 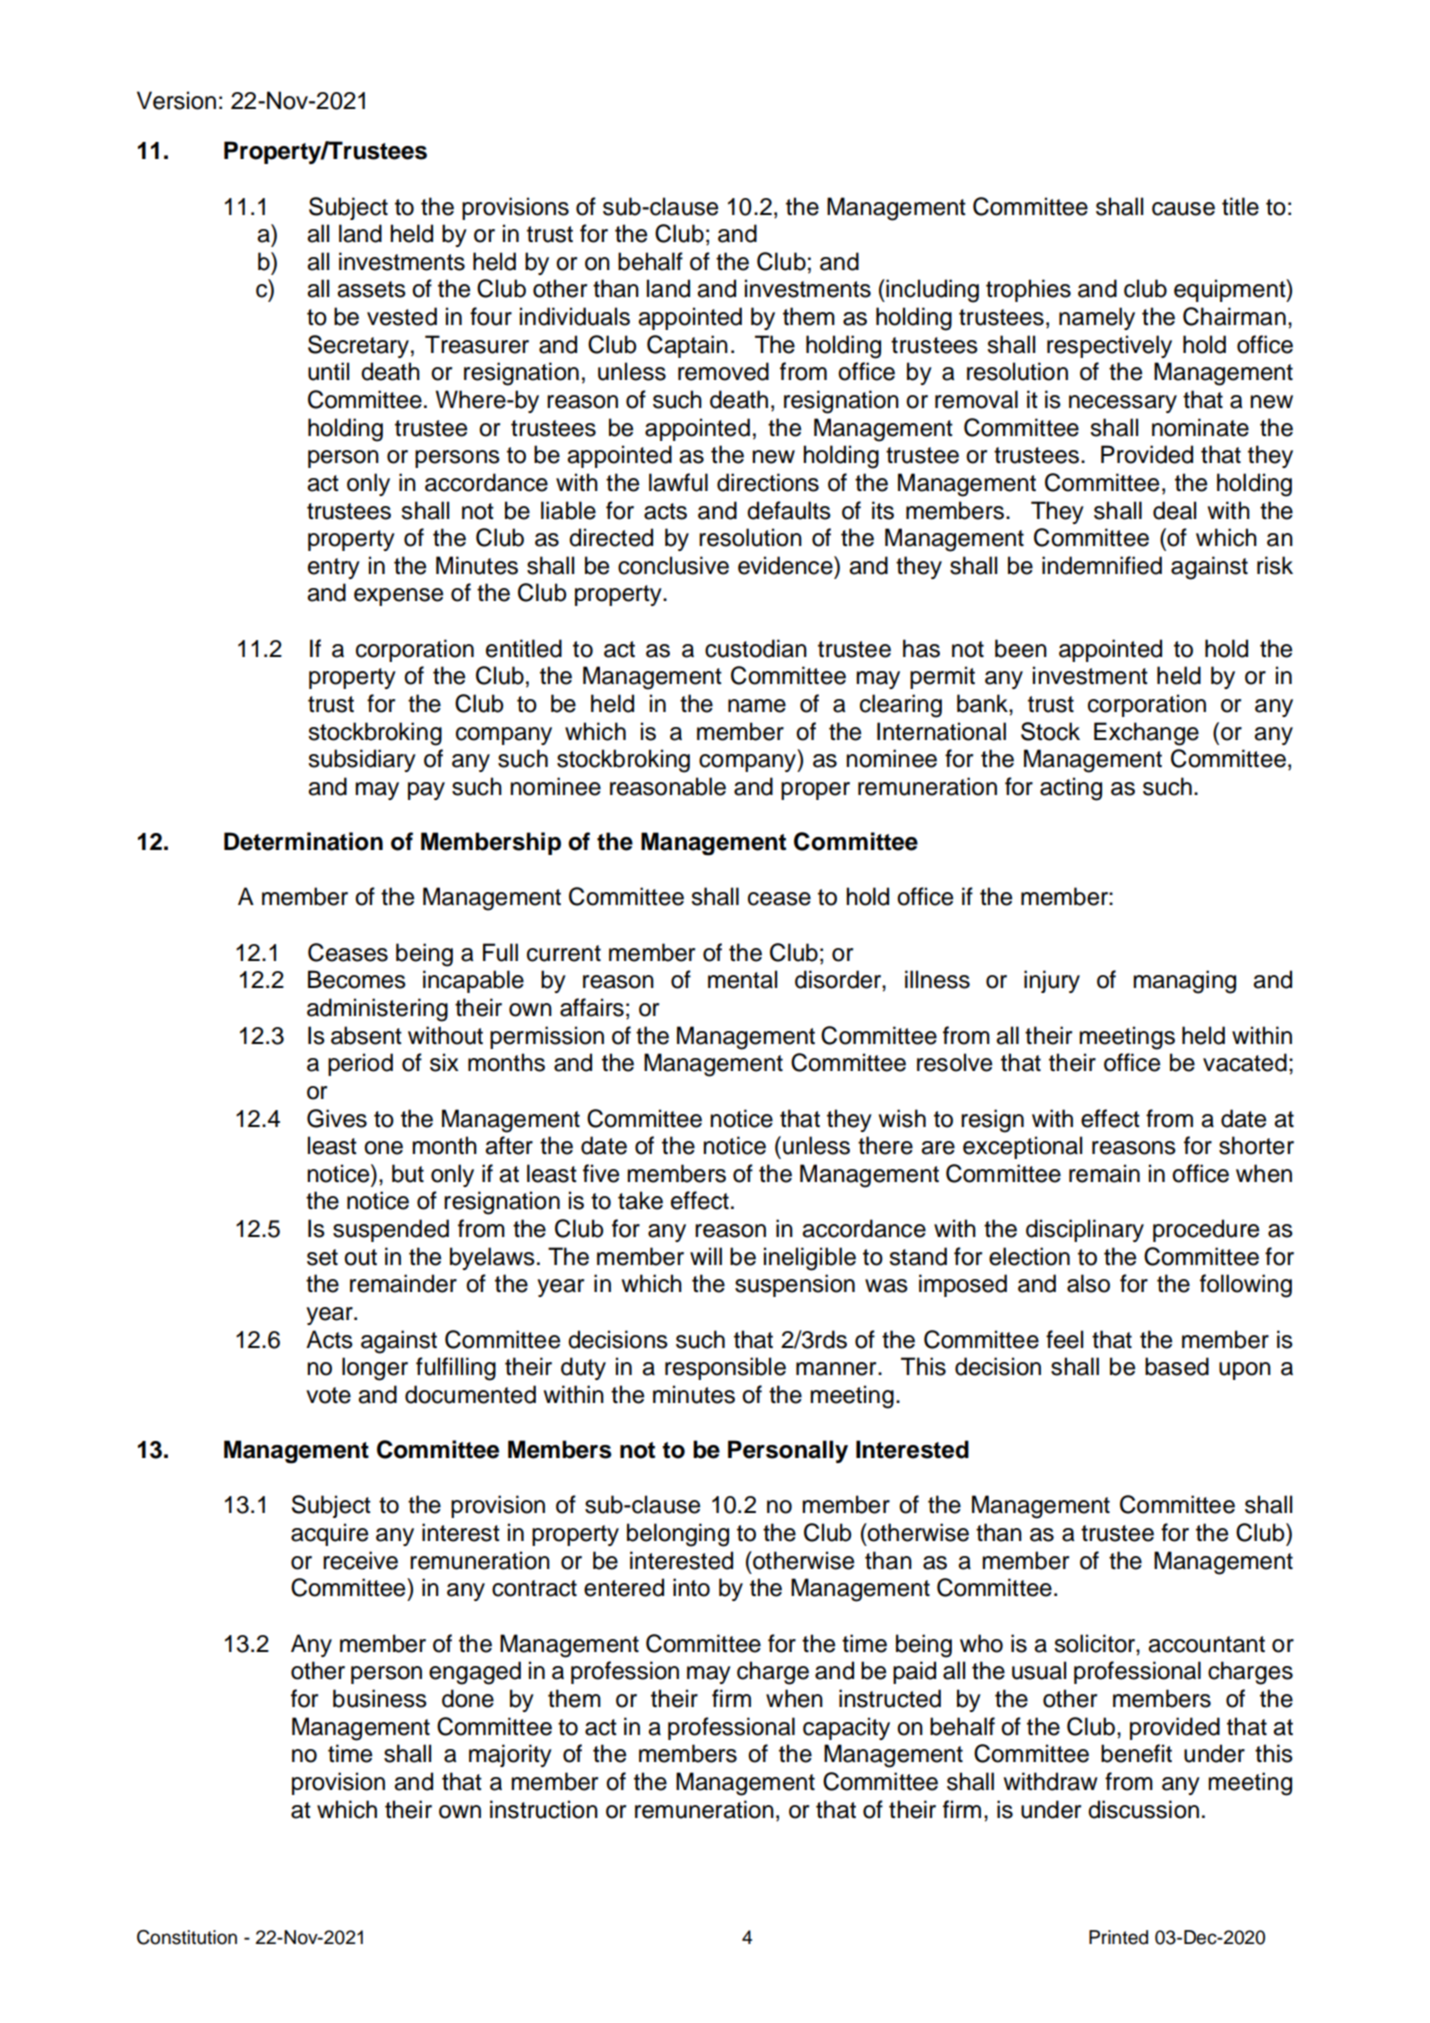 What do you see at coordinates (1102, 565) in the screenshot?
I see `indemnified` at bounding box center [1102, 565].
